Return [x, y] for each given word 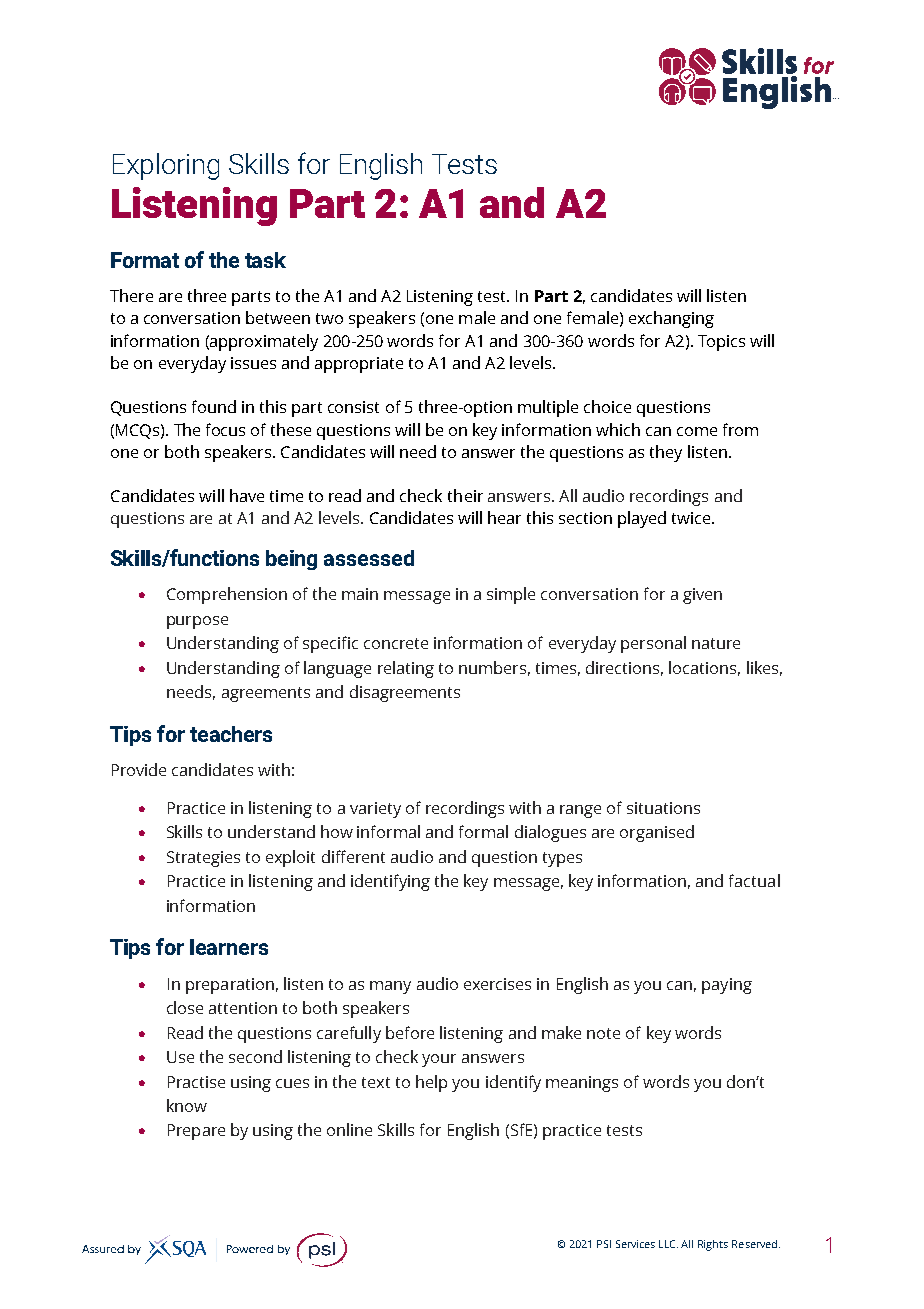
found [214, 406]
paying [727, 986]
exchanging [671, 319]
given [702, 596]
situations [663, 808]
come [697, 431]
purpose [197, 622]
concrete [396, 643]
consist [353, 407]
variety [375, 810]
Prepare [196, 1132]
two [329, 318]
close [185, 1007]
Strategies [203, 859]
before [410, 1032]
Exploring [166, 166]
